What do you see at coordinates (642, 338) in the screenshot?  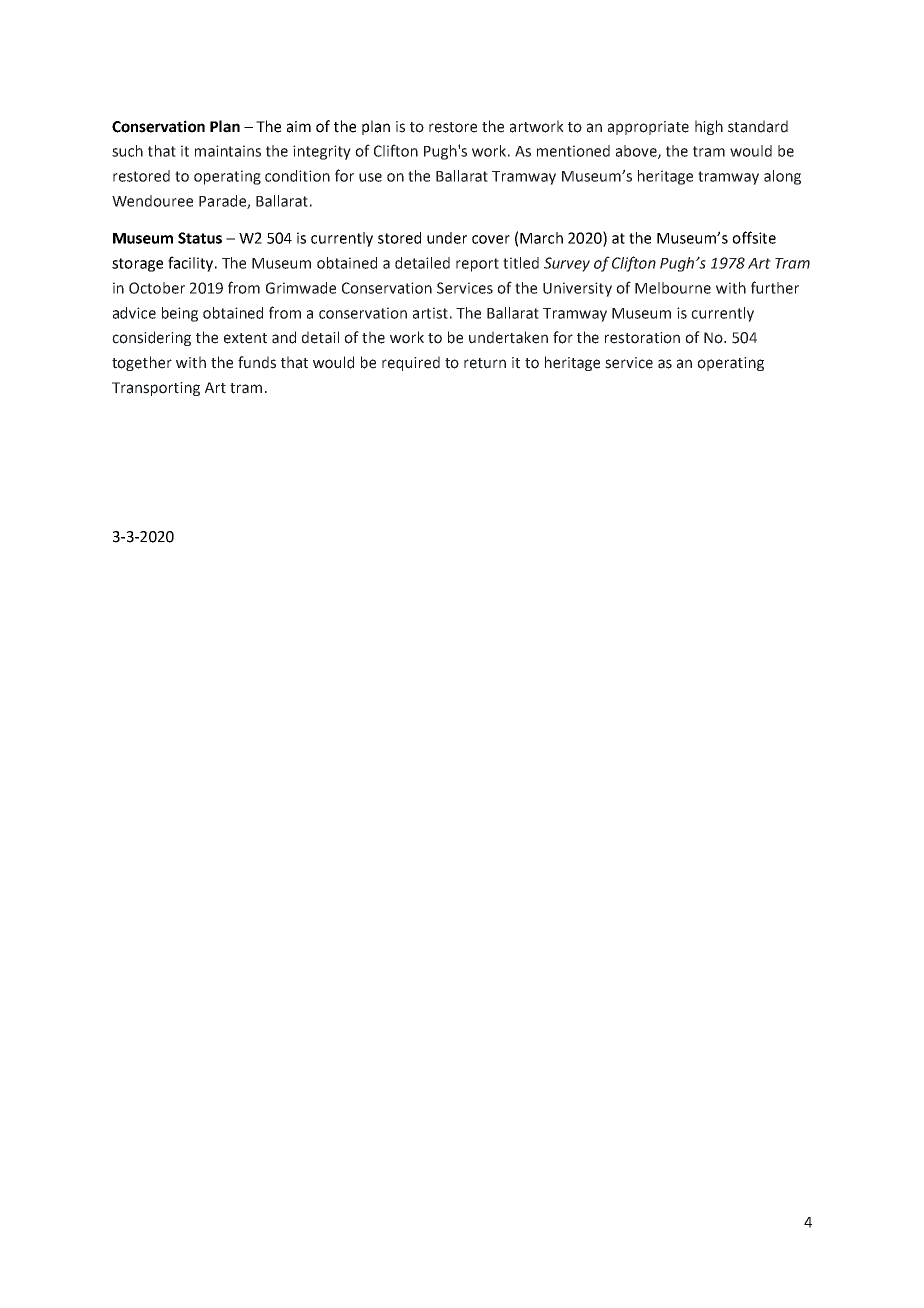 I see `restoration` at bounding box center [642, 338].
